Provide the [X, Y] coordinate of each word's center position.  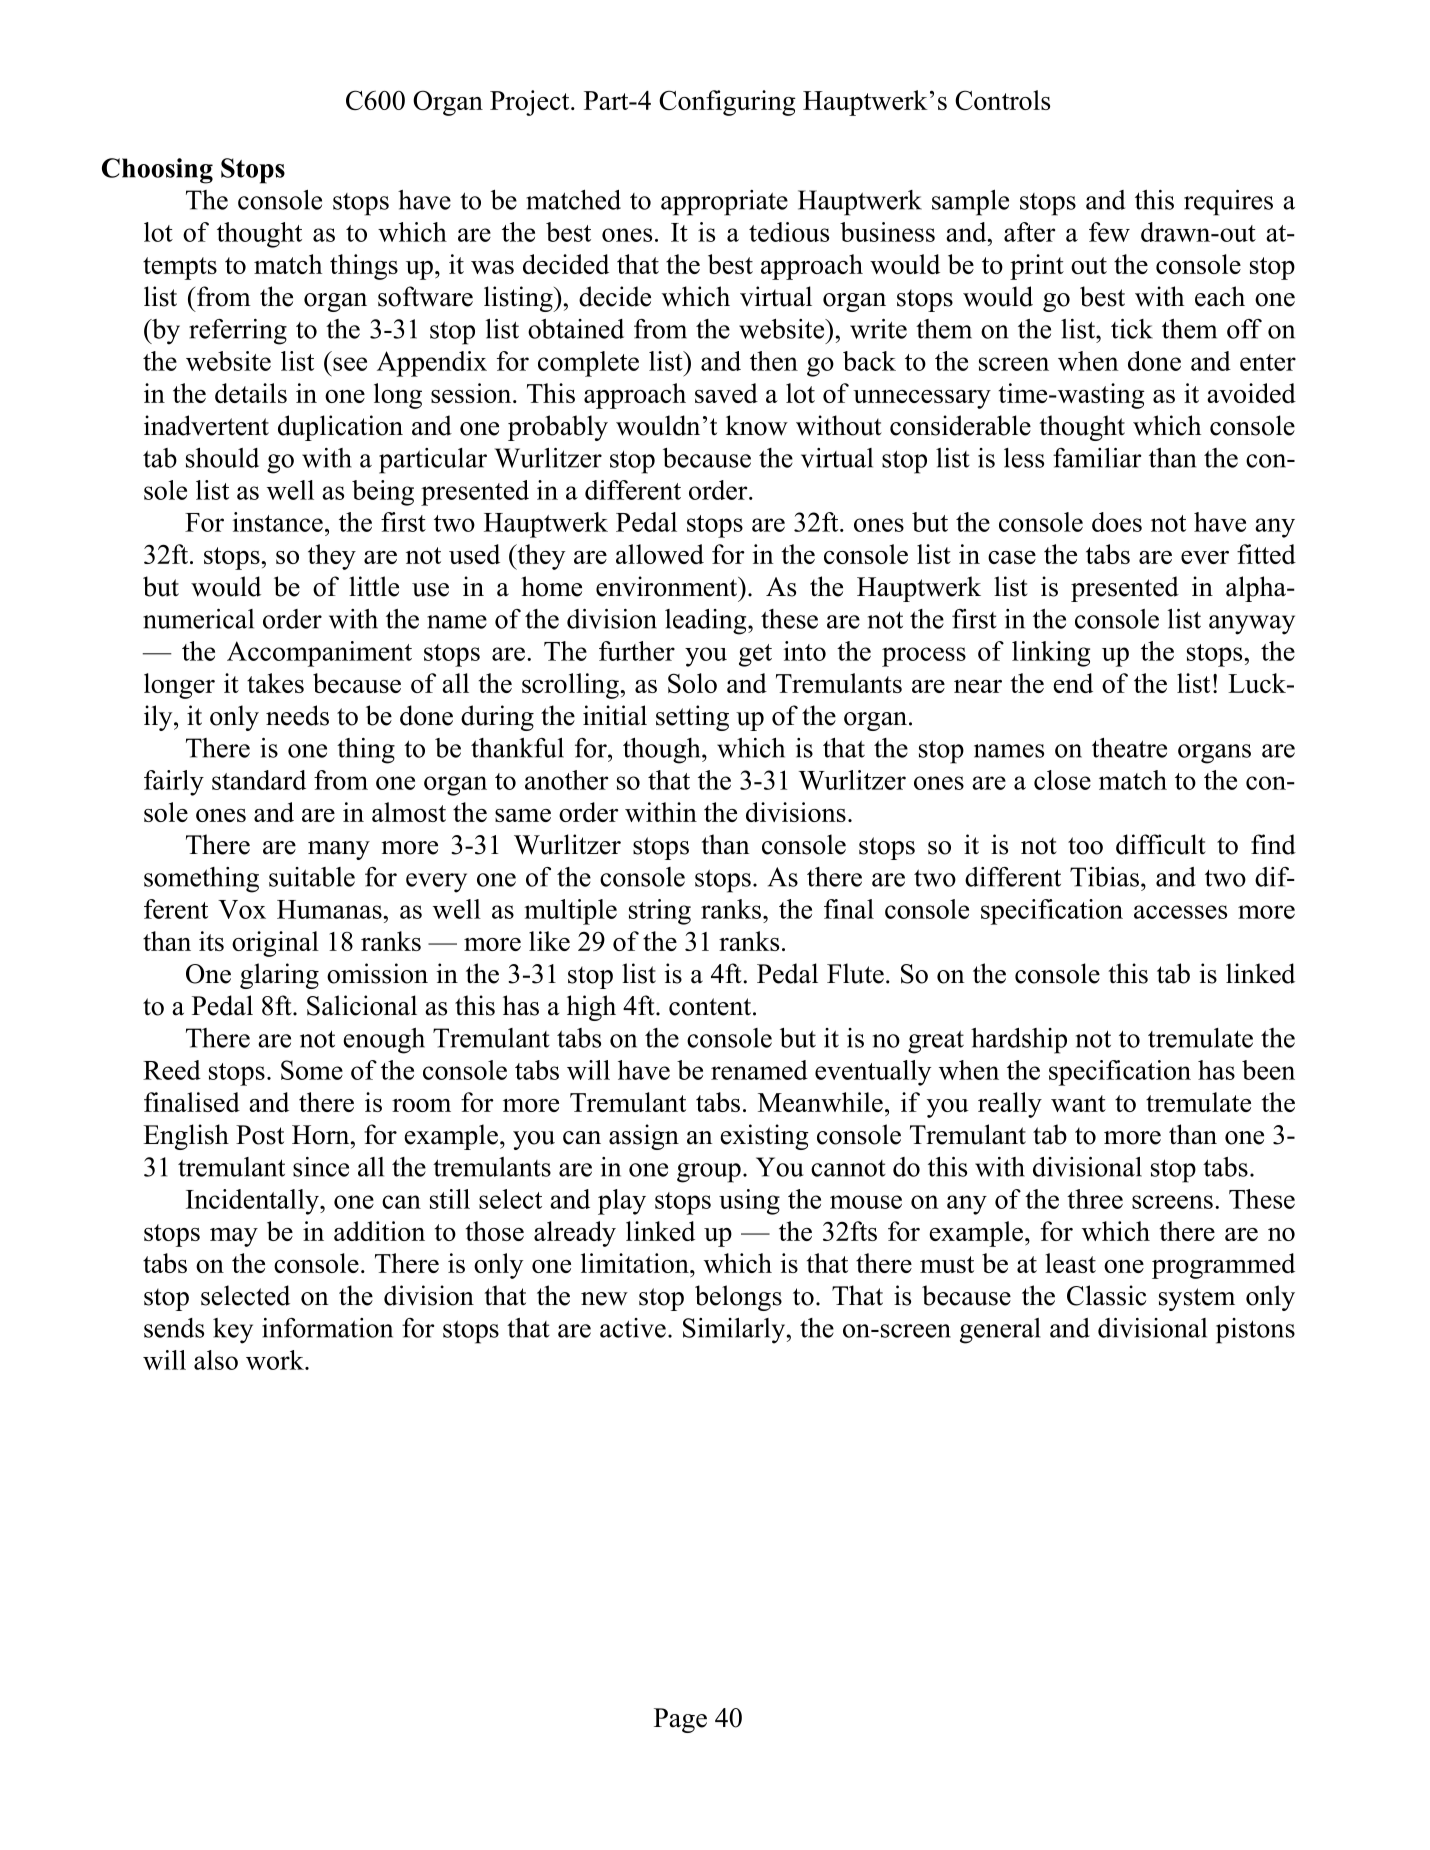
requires [1228, 203]
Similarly [735, 1331]
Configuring [727, 103]
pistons [1255, 1331]
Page [680, 1720]
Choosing [157, 171]
